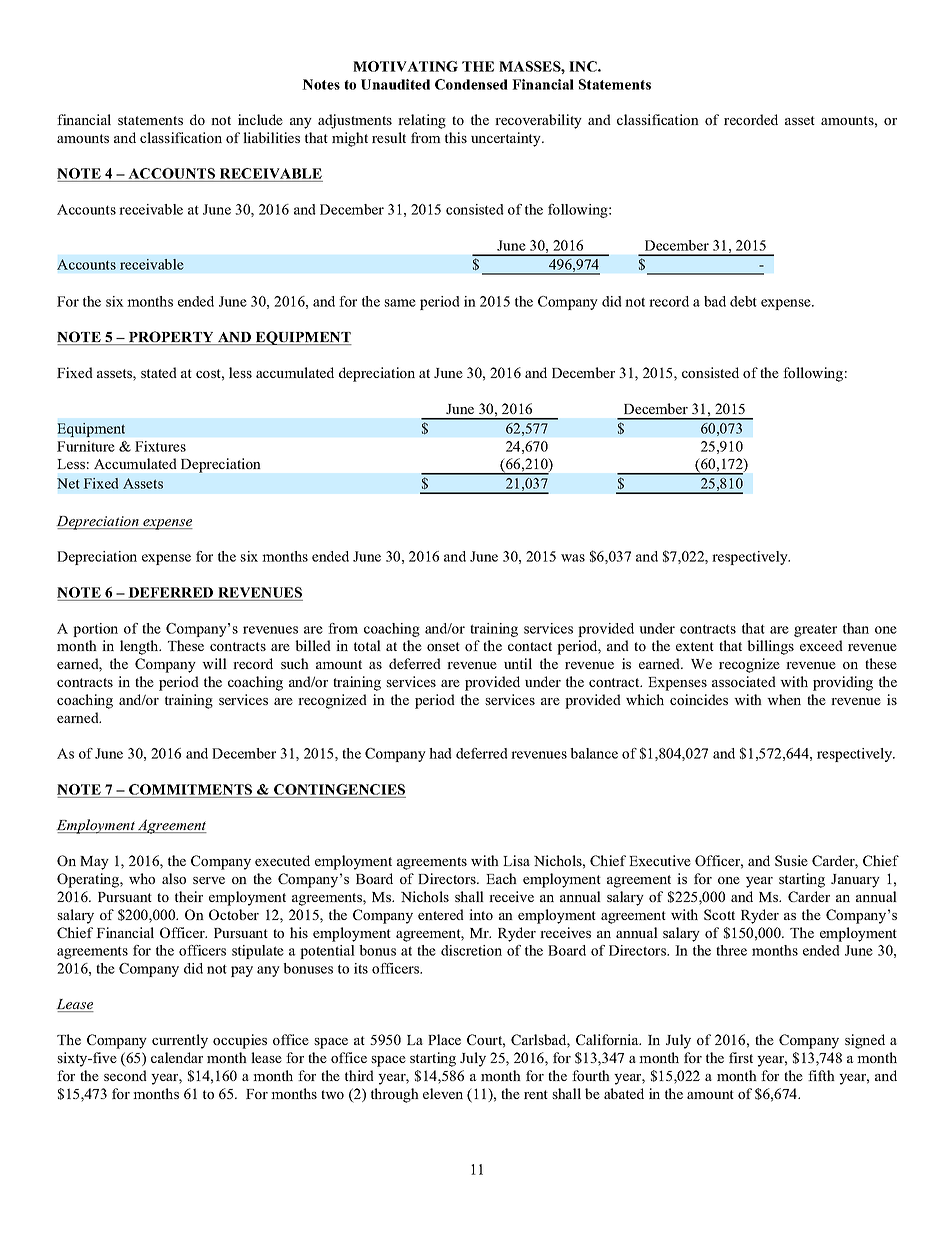 The height and width of the page is (1233, 952). Describe the element at coordinates (125, 1075) in the page. I see `second` at that location.
